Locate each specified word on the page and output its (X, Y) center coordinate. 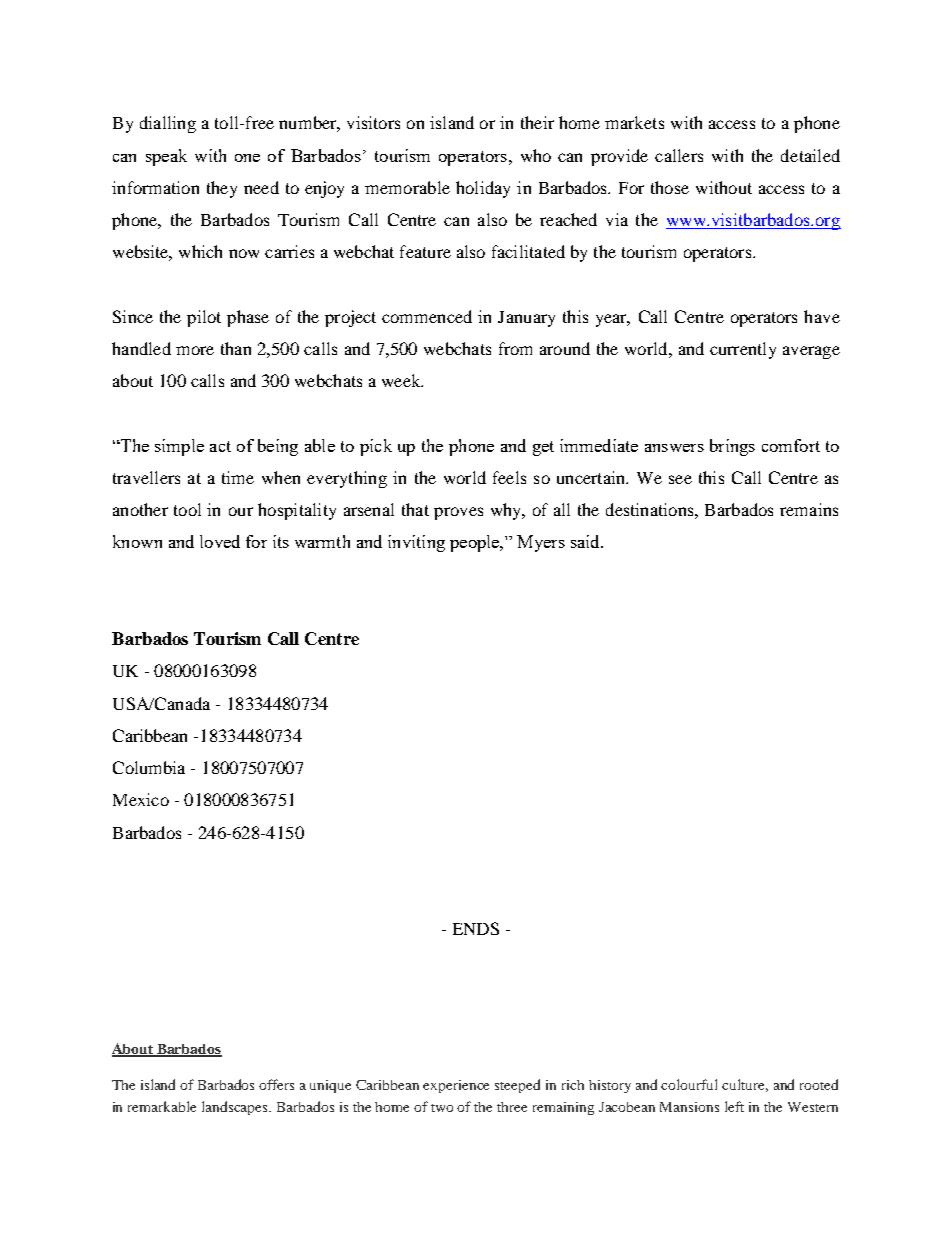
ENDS (476, 928)
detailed (810, 155)
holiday (483, 189)
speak (166, 157)
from (515, 348)
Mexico (141, 799)
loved (220, 541)
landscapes (236, 1108)
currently (743, 350)
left (734, 1106)
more (195, 350)
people (476, 543)
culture (745, 1085)
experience (456, 1086)
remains (809, 509)
